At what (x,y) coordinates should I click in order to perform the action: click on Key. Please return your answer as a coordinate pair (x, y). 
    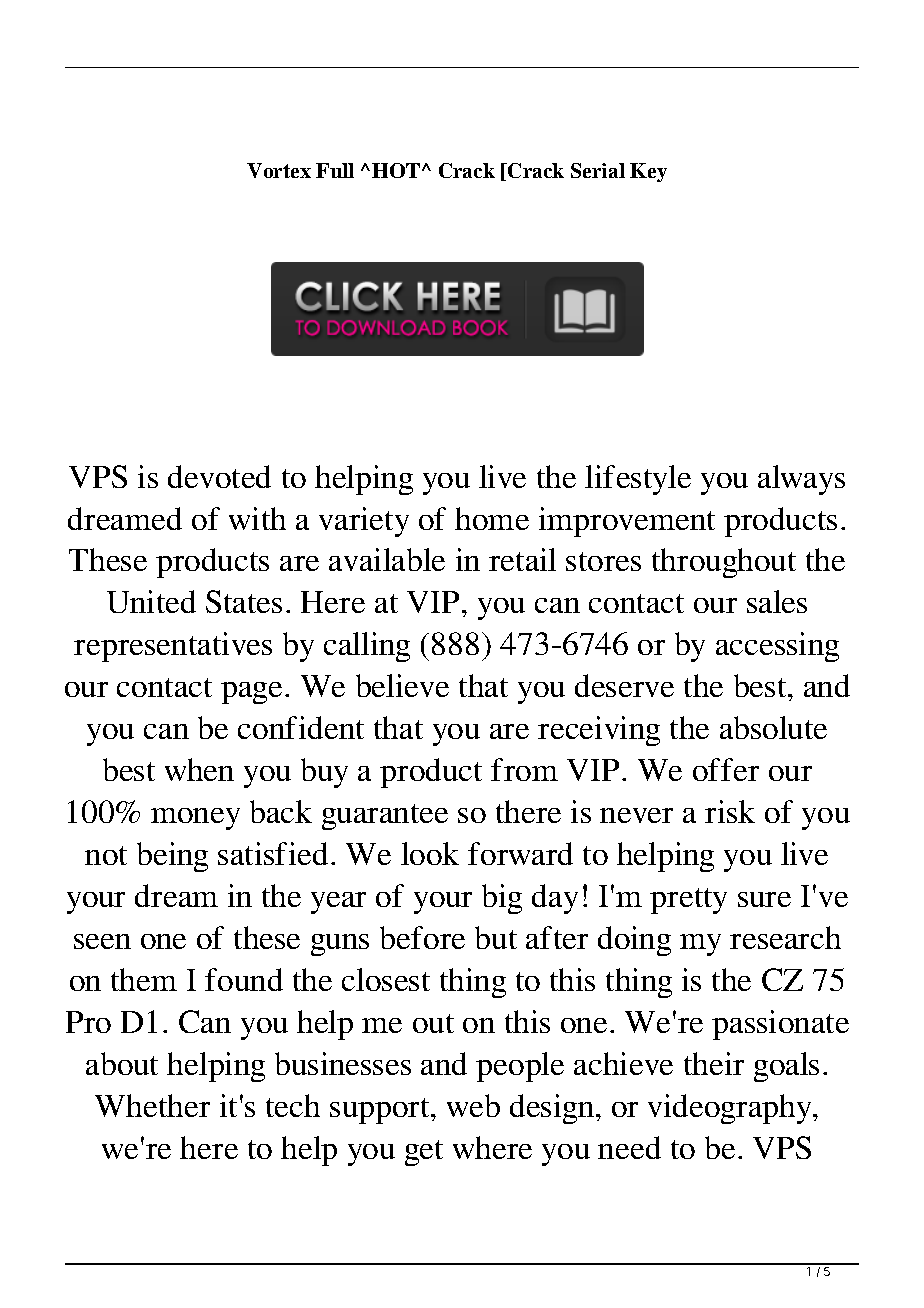
    Looking at the image, I should click on (648, 172).
